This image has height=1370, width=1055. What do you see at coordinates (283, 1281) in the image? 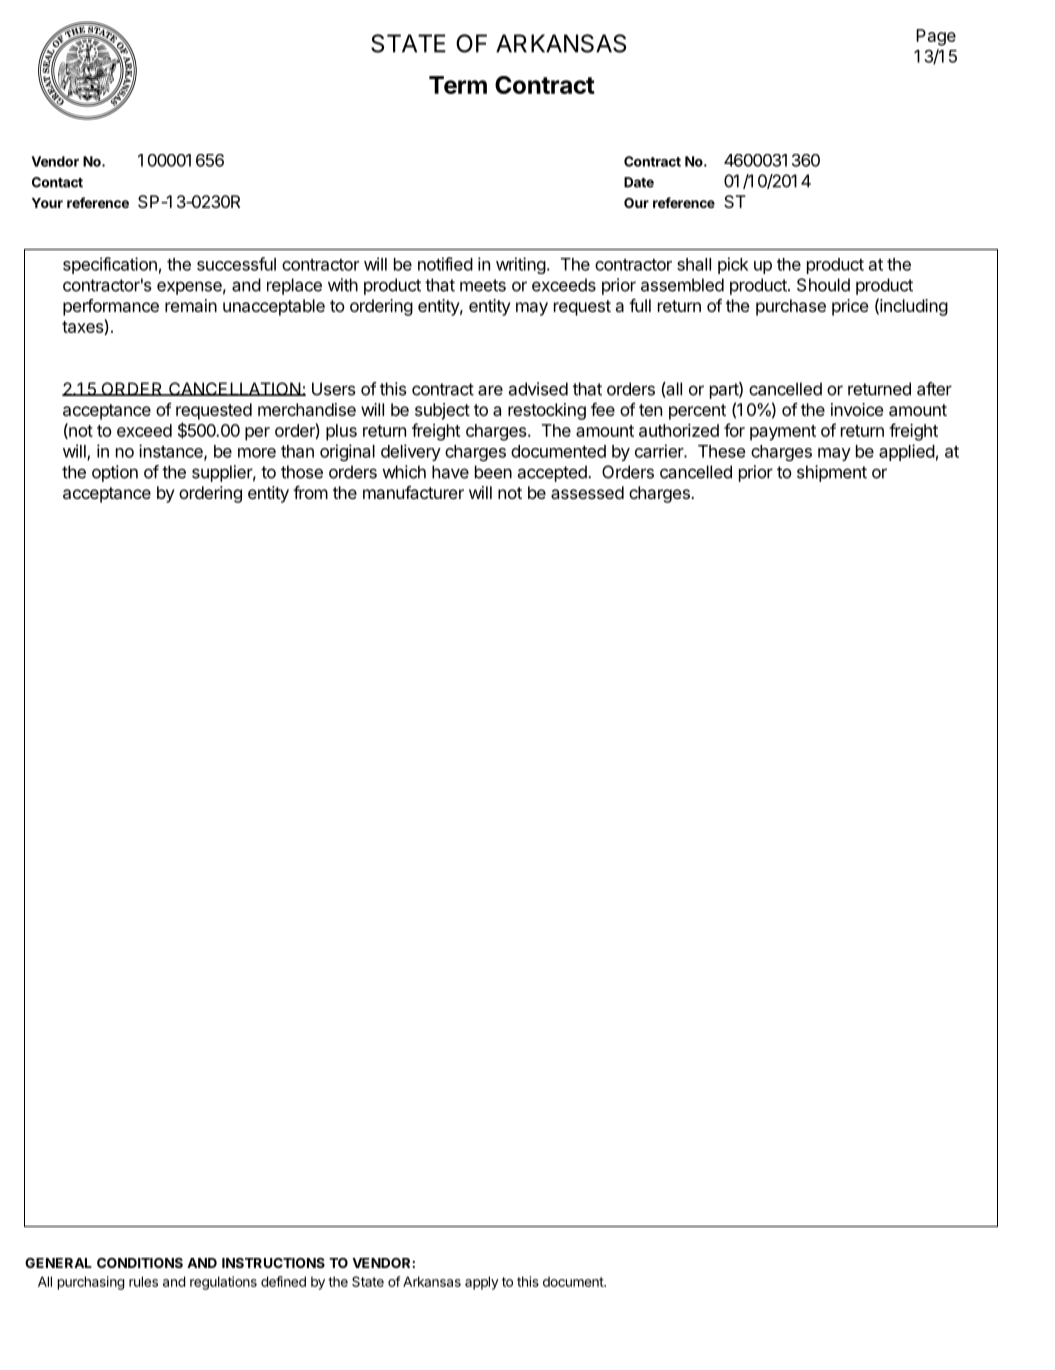
I see `defined` at bounding box center [283, 1281].
